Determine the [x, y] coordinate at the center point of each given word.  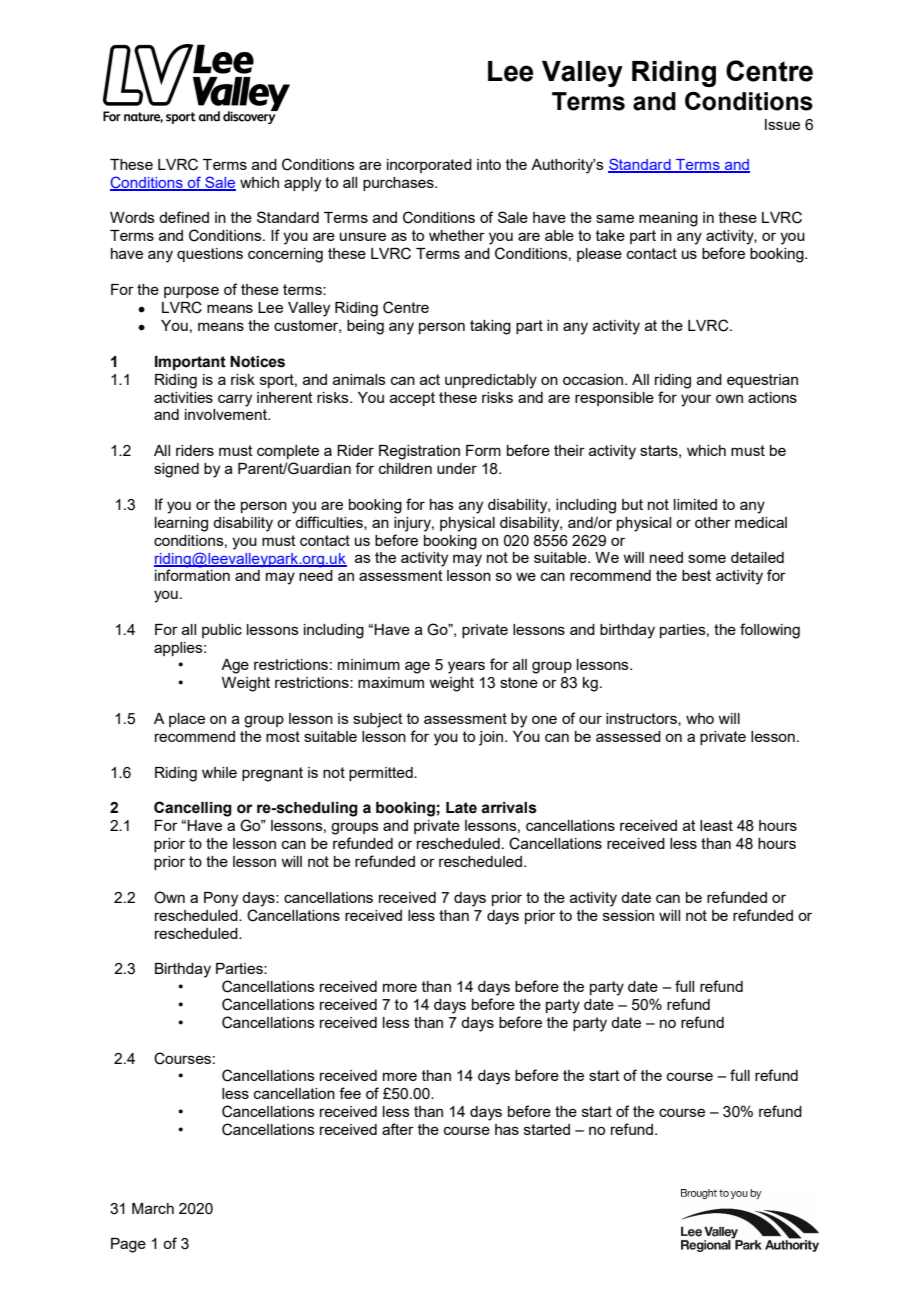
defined [184, 217]
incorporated [429, 166]
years [466, 667]
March [153, 1208]
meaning [668, 219]
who [700, 718]
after [398, 1129]
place [187, 720]
